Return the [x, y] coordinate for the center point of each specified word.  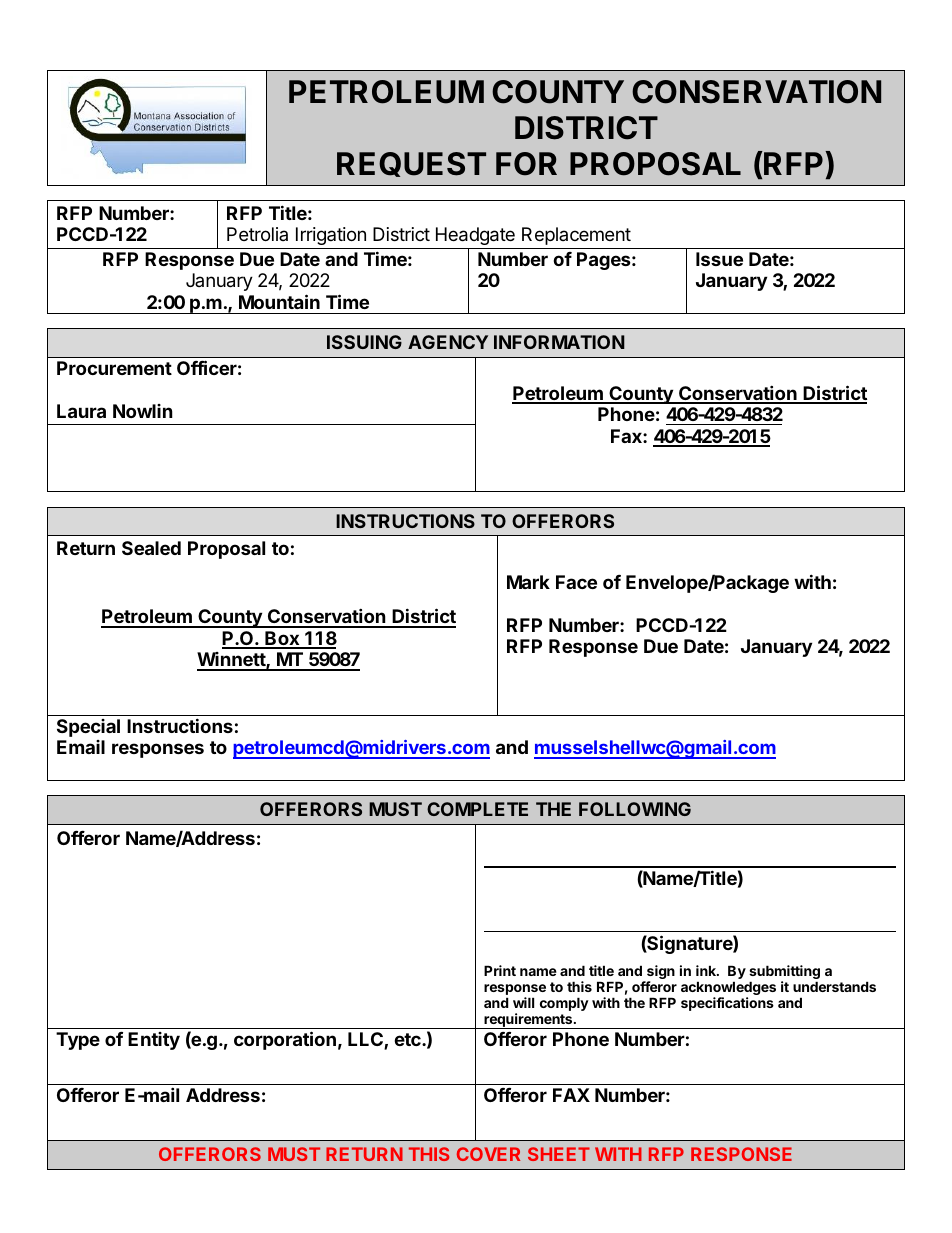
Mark [528, 582]
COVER [488, 1154]
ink [707, 970]
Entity [154, 1041]
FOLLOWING [635, 809]
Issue [719, 259]
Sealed [151, 548]
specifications [727, 1004]
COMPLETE [477, 809]
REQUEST [411, 164]
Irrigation [331, 236]
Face [576, 582]
